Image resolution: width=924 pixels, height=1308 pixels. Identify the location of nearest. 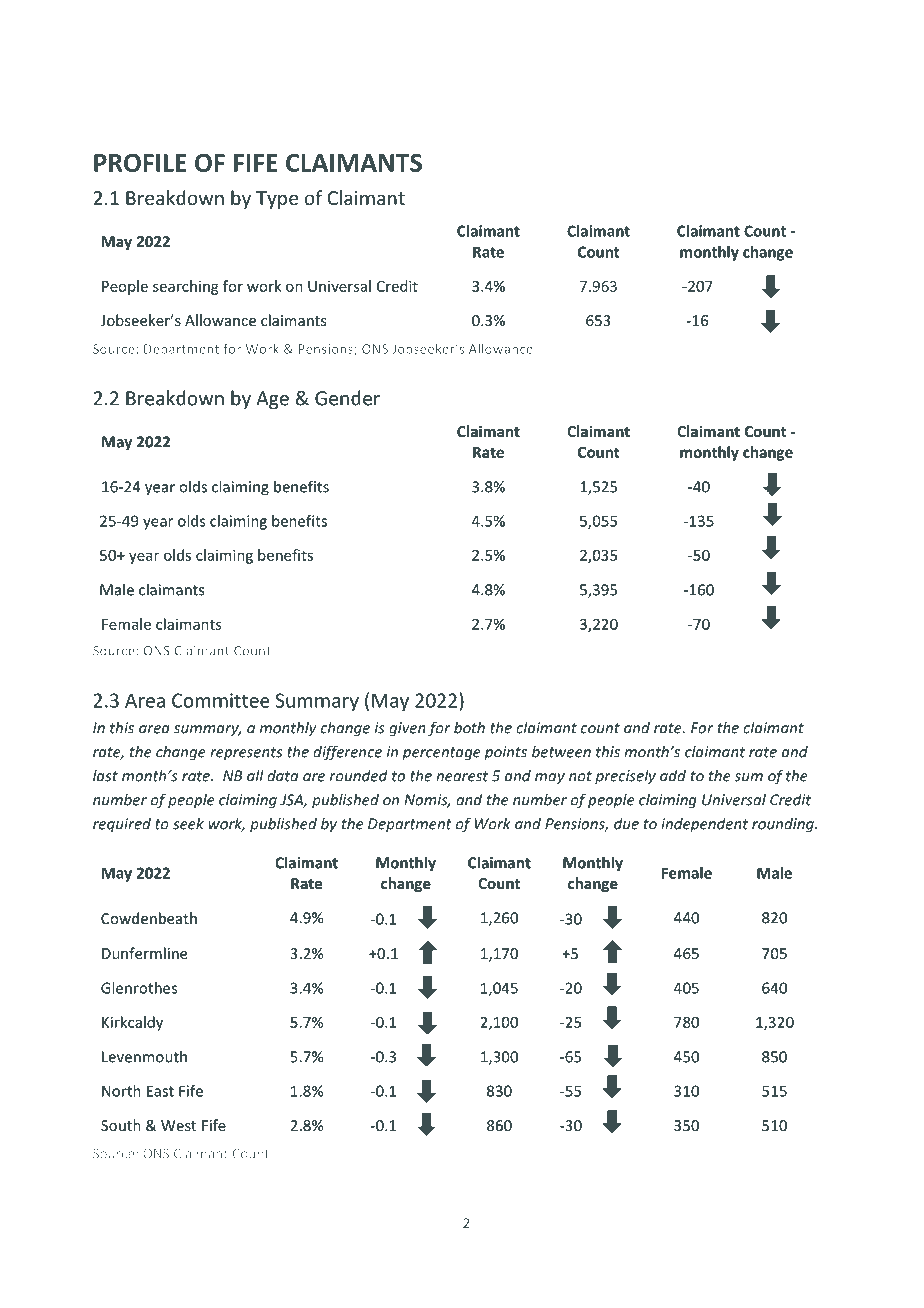
(462, 776).
